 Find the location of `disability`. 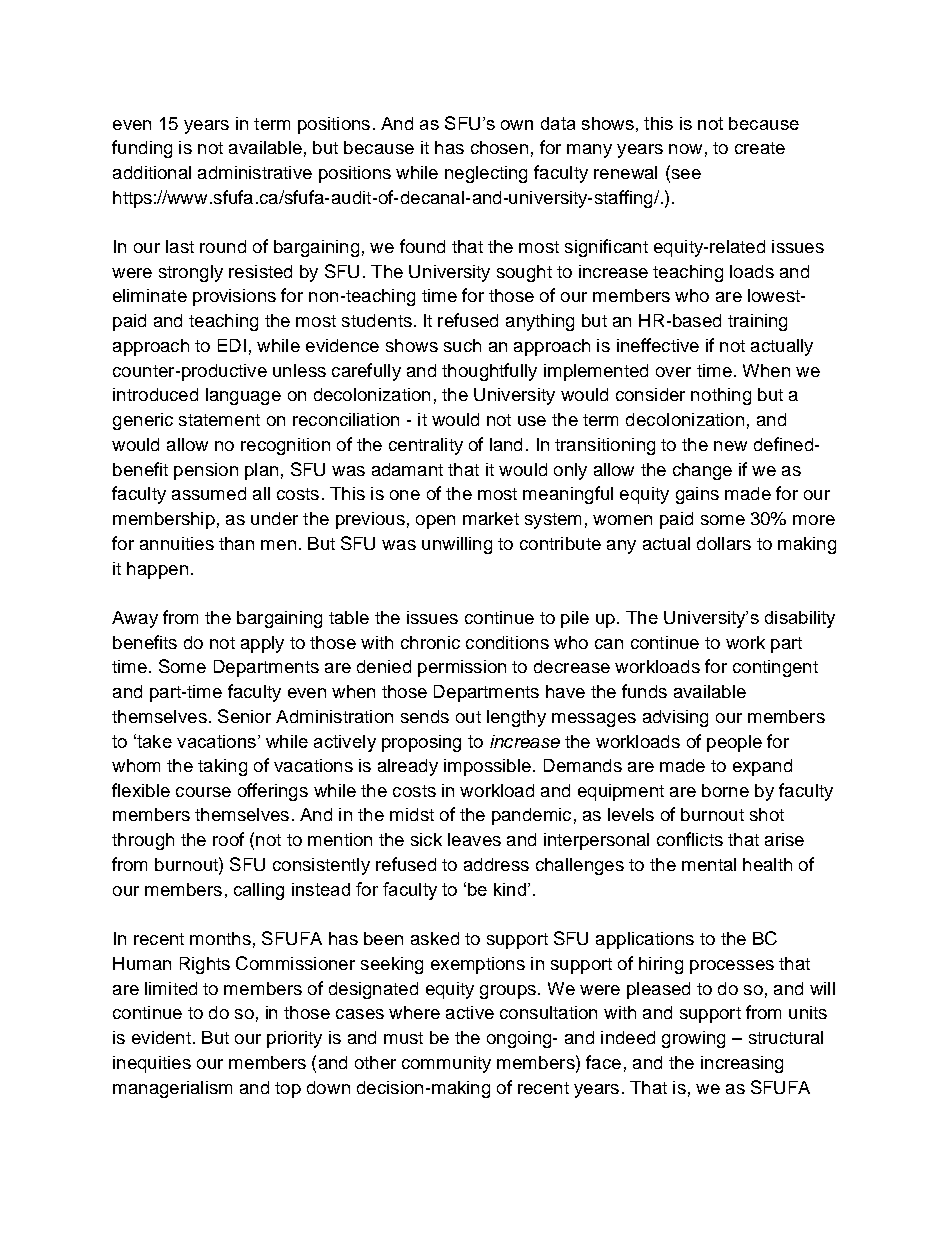

disability is located at coordinates (800, 619).
